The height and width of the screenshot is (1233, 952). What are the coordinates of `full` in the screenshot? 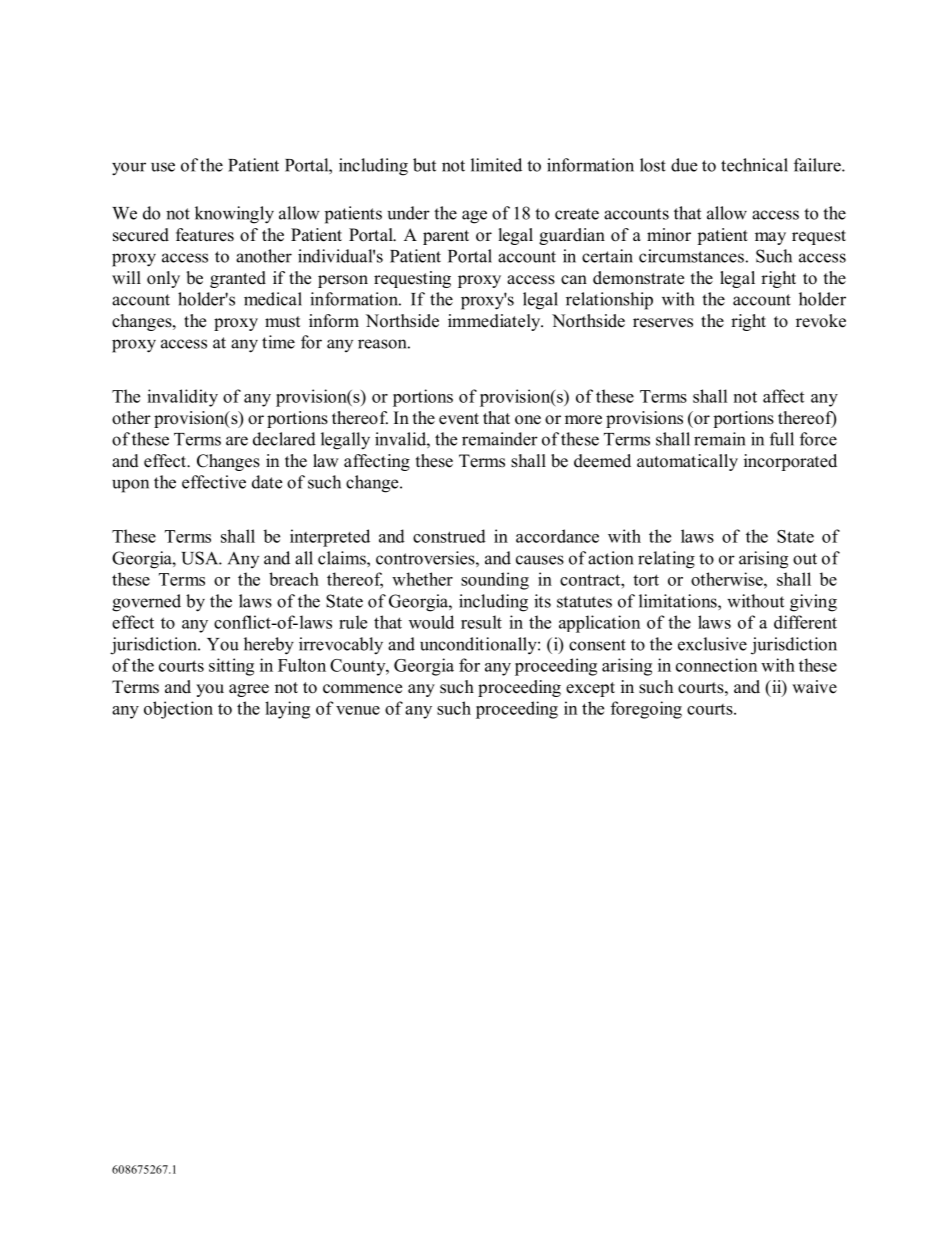 It's located at (782, 439).
